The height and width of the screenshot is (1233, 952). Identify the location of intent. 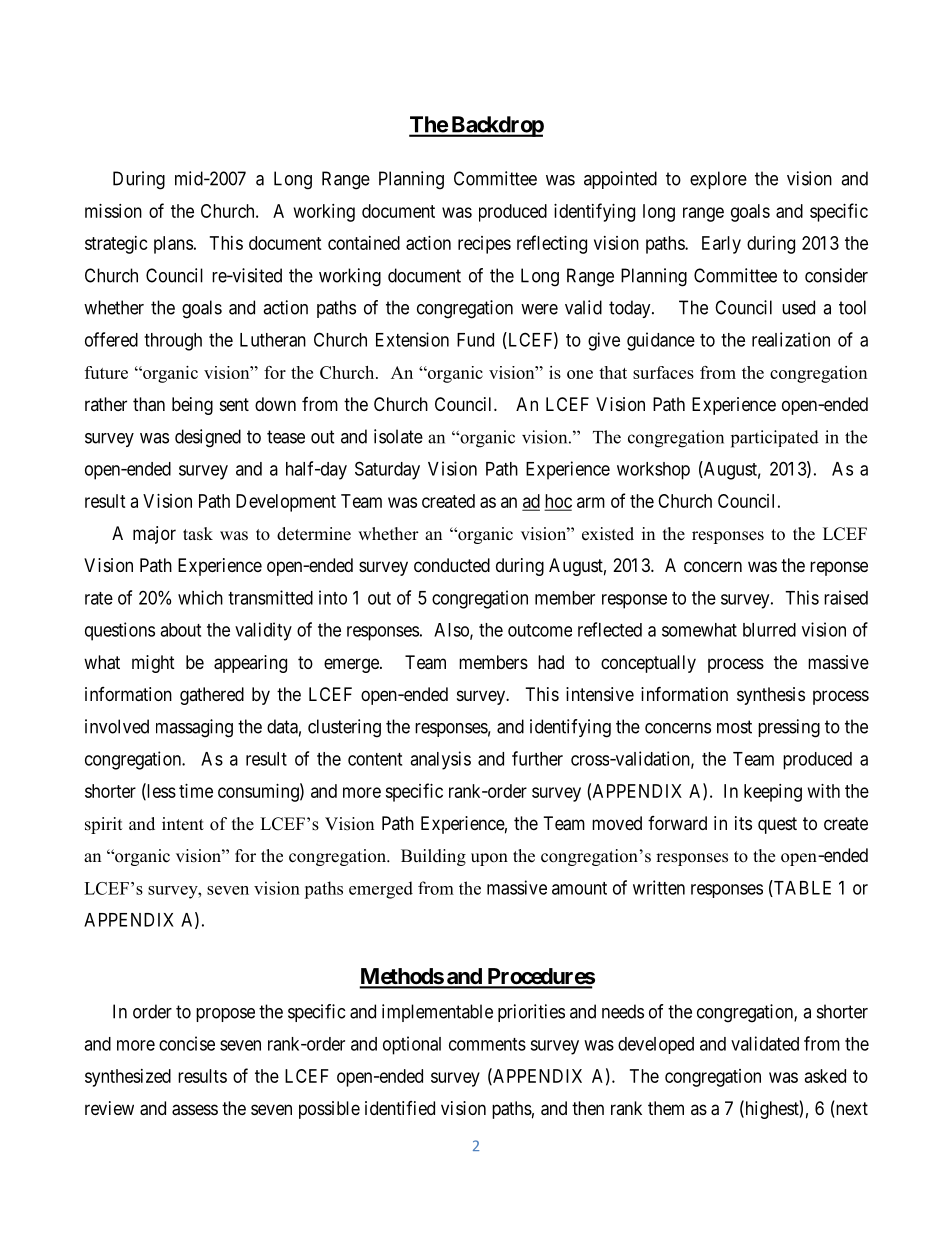
(183, 824).
